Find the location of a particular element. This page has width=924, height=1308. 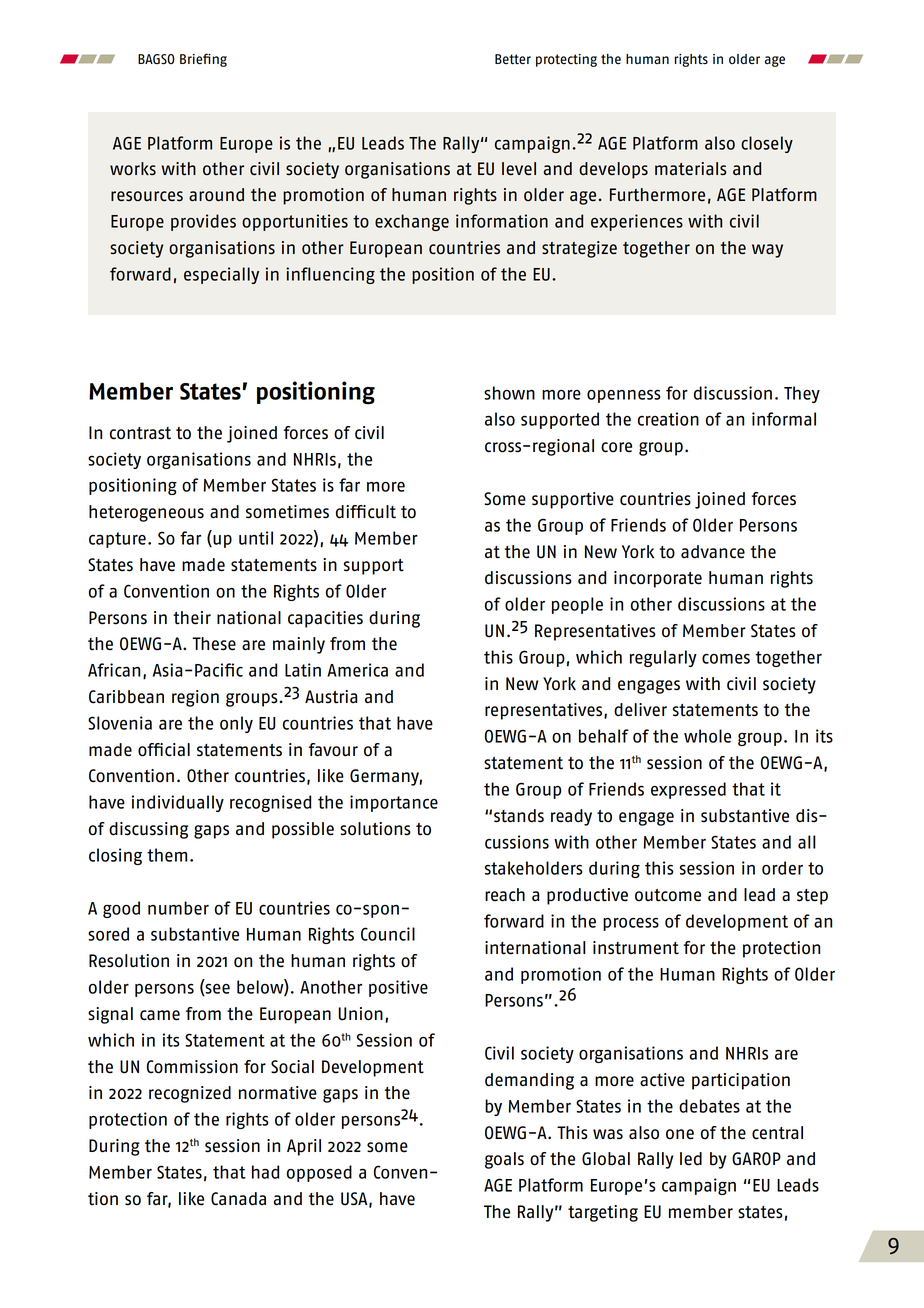

Canada is located at coordinates (238, 1199).
